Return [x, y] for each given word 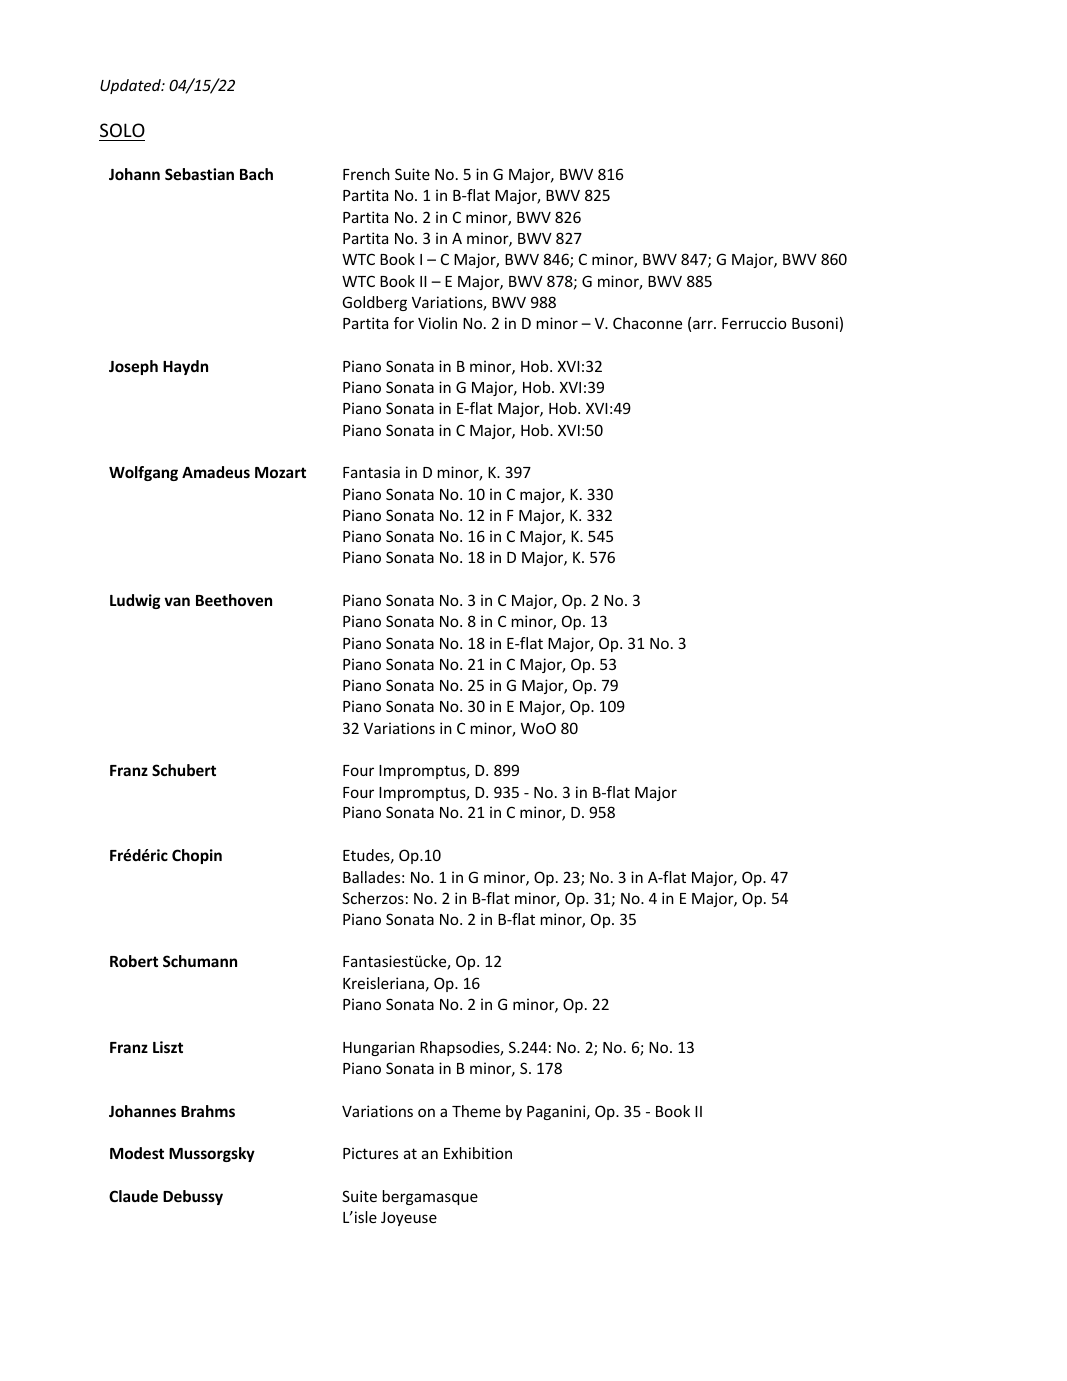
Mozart [280, 472]
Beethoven [234, 600]
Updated [131, 86]
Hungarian [379, 1048]
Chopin [197, 856]
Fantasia [371, 472]
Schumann [200, 961]
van [177, 601]
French [366, 174]
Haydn [185, 367]
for [404, 323]
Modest [137, 1153]
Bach [256, 174]
